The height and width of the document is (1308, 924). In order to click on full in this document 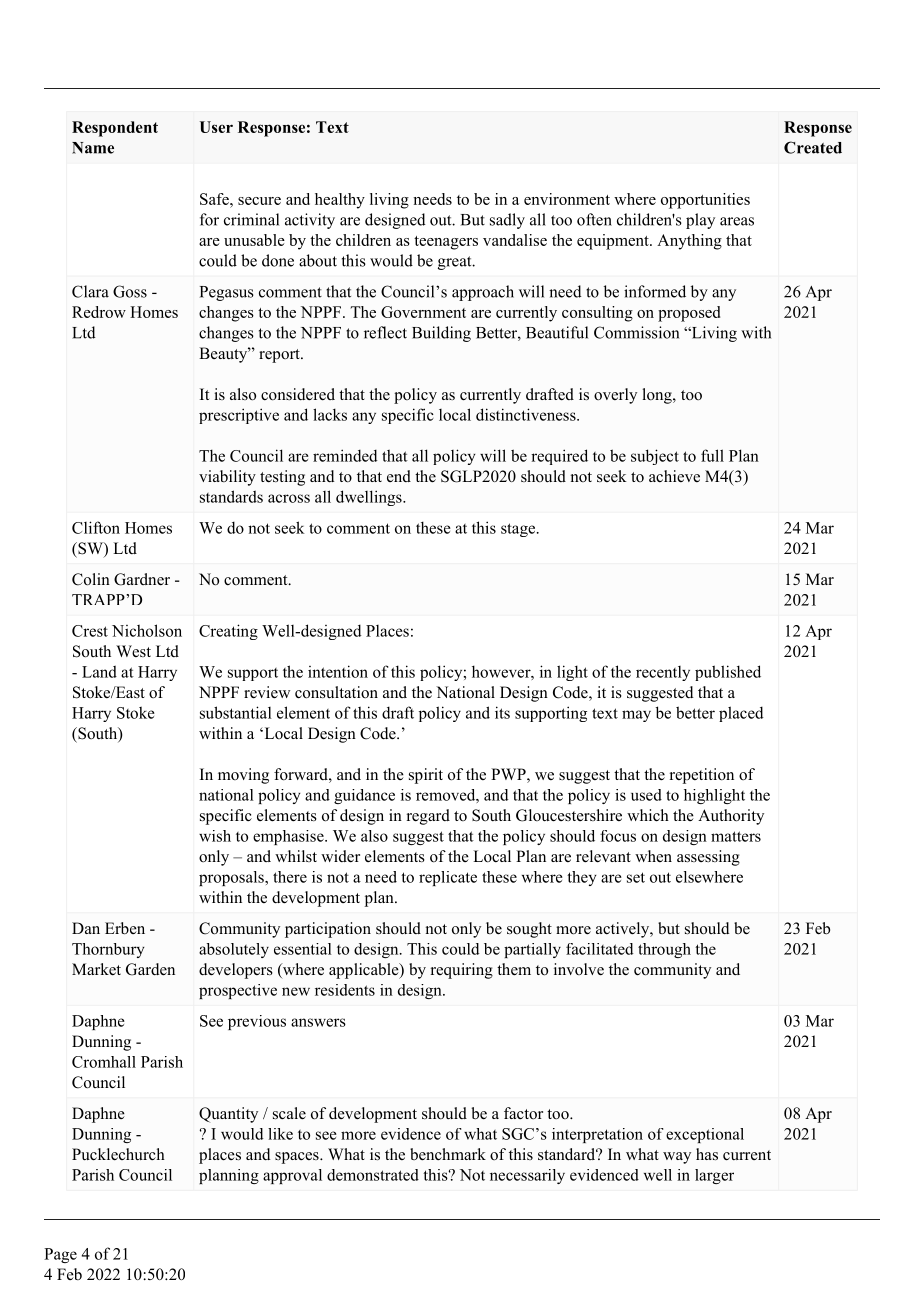, I will do `click(712, 455)`.
